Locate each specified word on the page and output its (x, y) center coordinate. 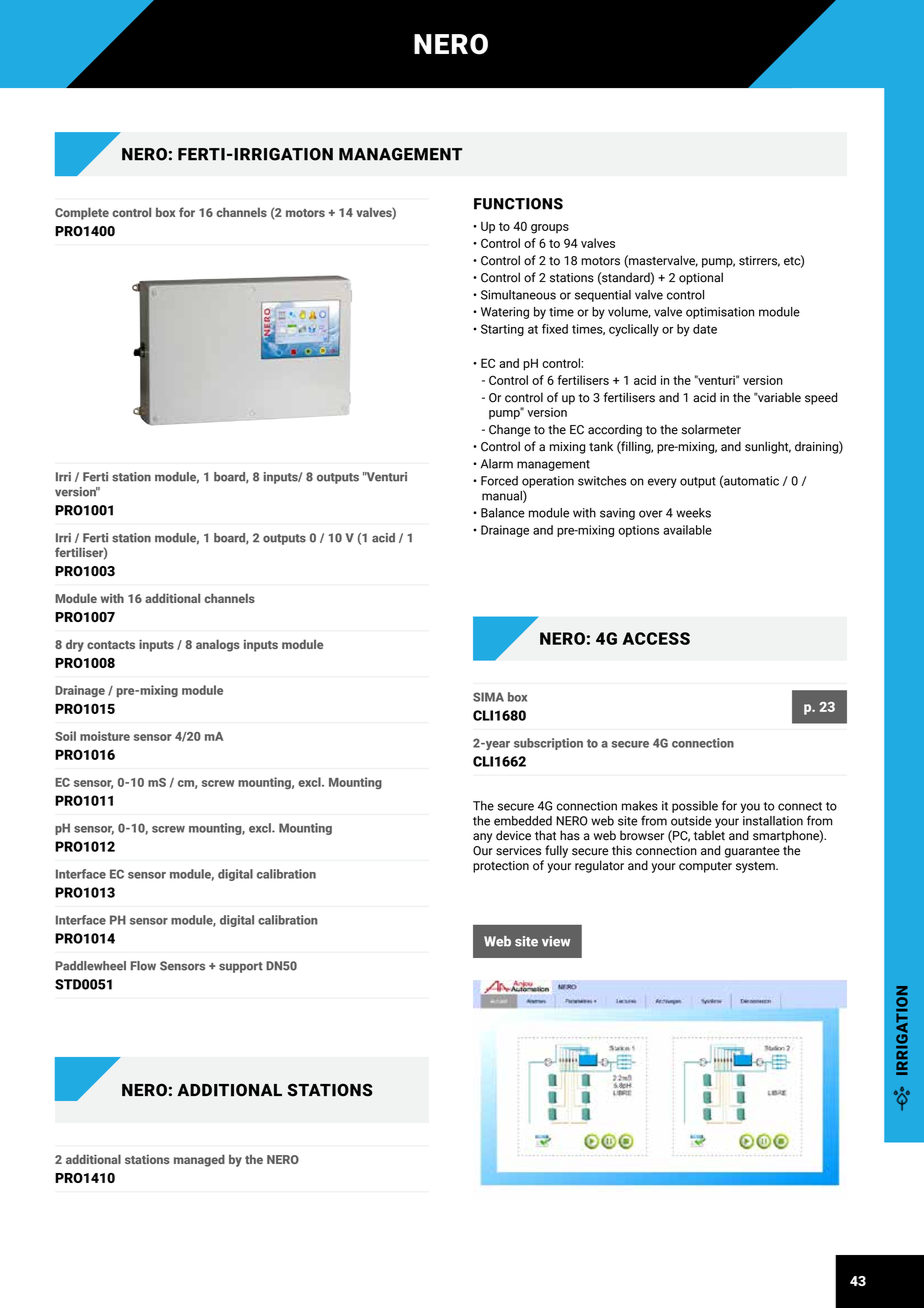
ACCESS (656, 638)
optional (701, 278)
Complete (82, 213)
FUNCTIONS (518, 204)
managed (199, 1160)
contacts (111, 645)
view (556, 941)
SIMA (488, 697)
